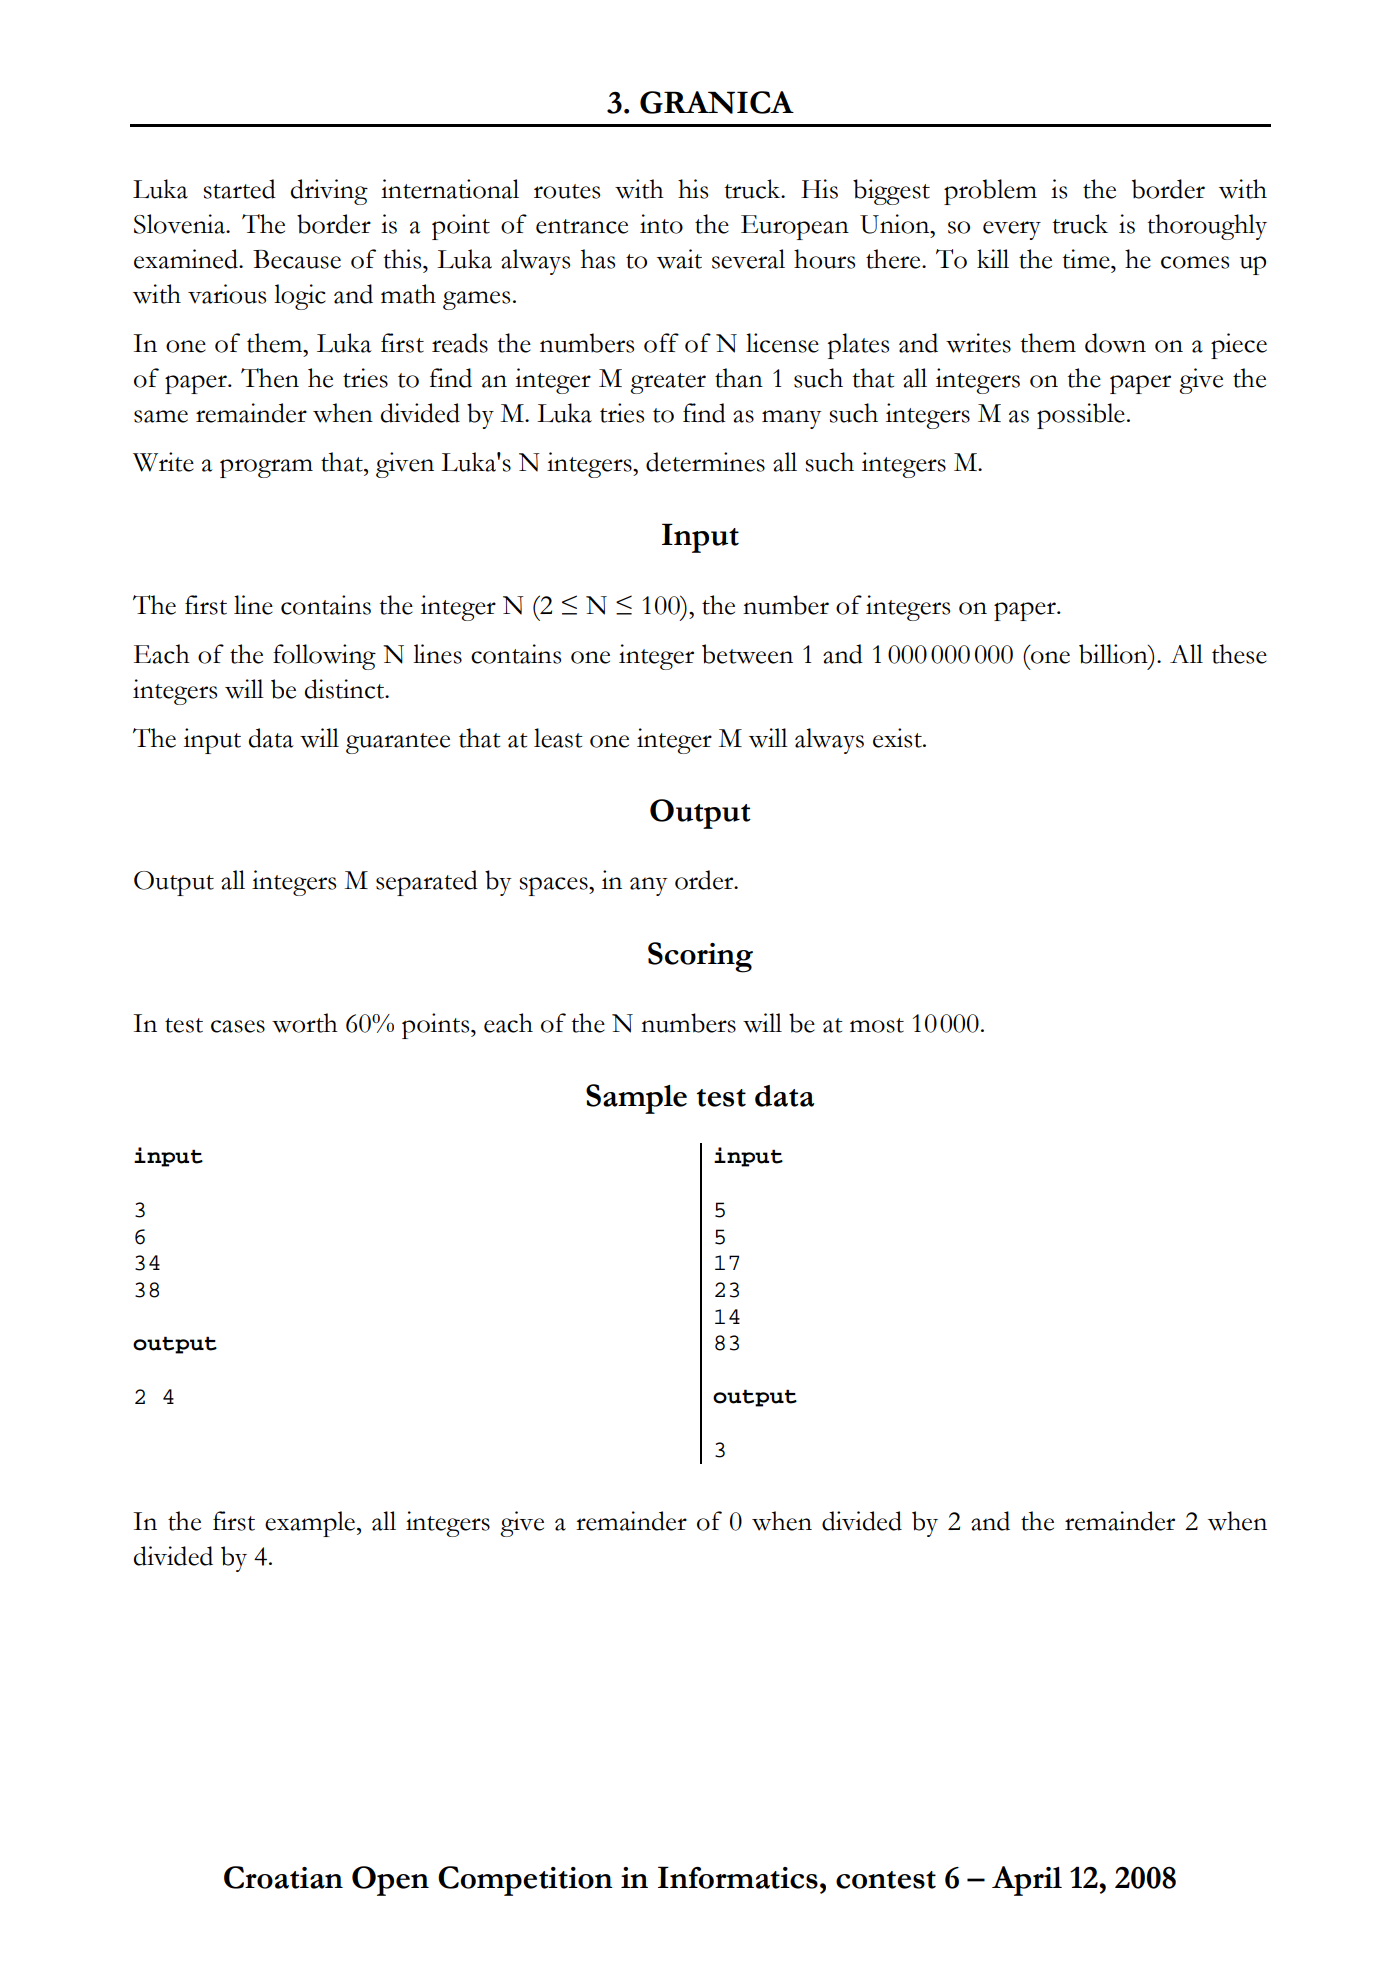 The height and width of the page is (1982, 1400). I want to click on guarantee, so click(398, 743).
